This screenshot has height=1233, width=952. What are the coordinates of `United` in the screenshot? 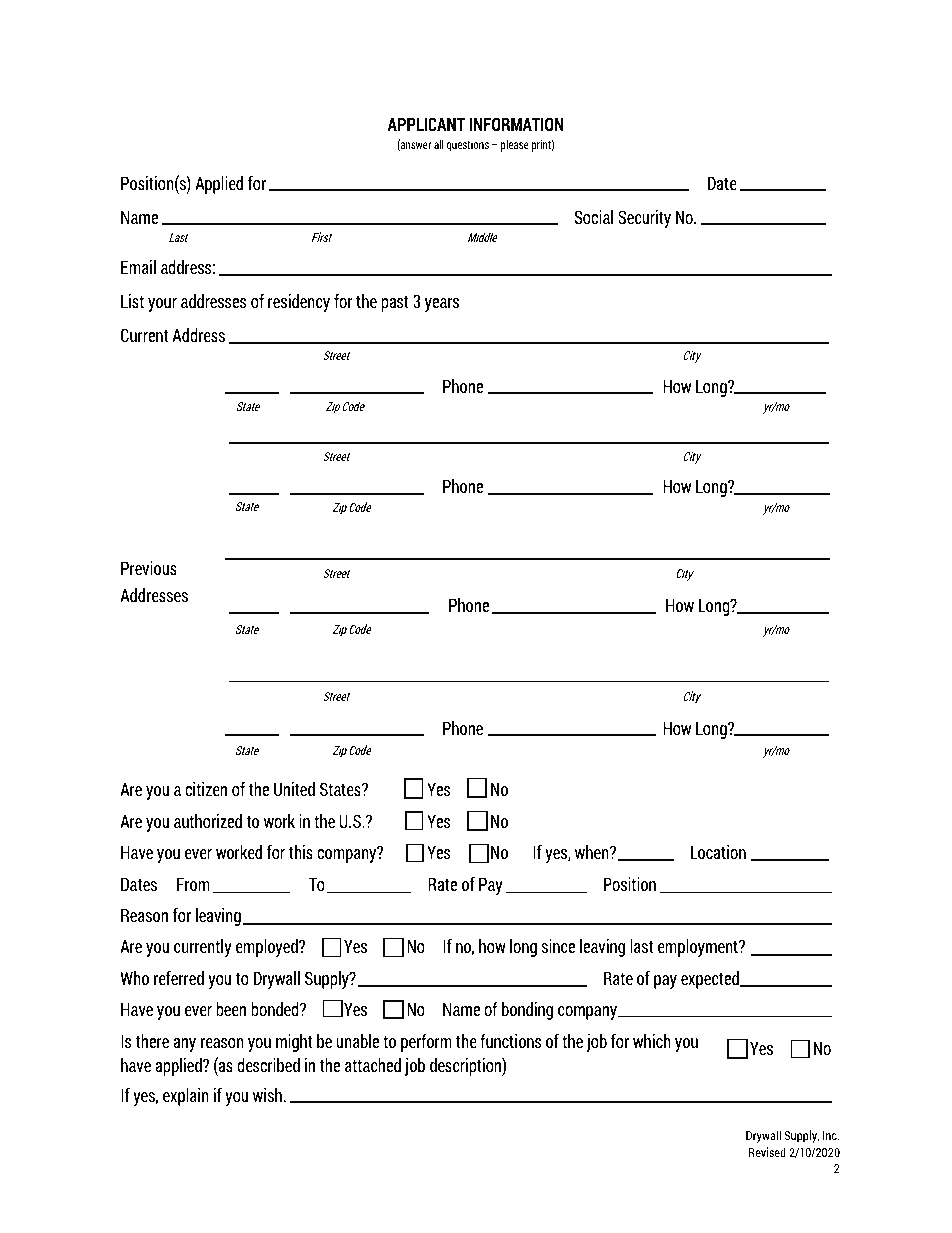 It's located at (294, 788).
